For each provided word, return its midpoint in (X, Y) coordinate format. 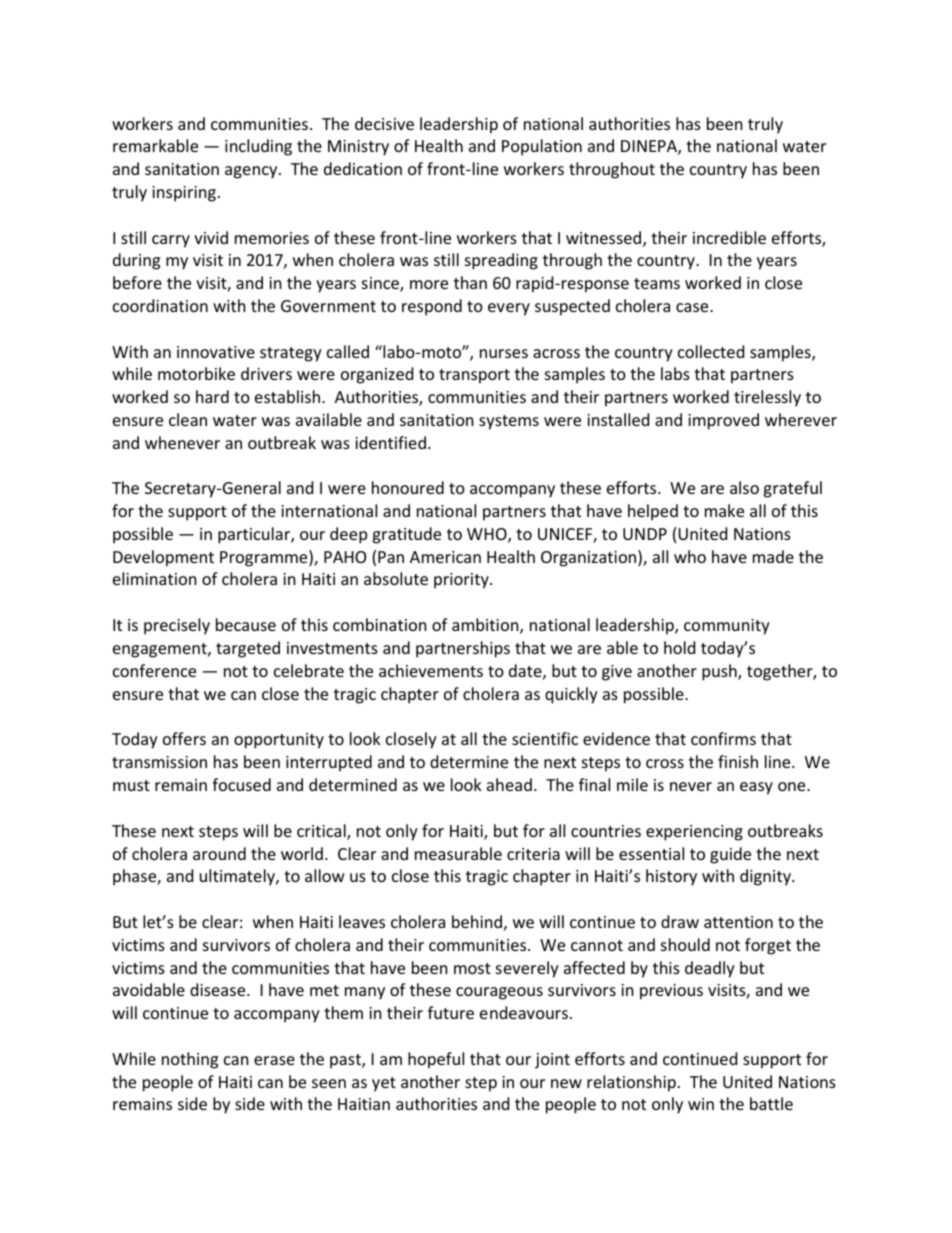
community (727, 627)
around (219, 853)
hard (212, 396)
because (246, 624)
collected (711, 351)
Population (542, 147)
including (258, 147)
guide (730, 855)
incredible (729, 237)
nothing (190, 1060)
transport (474, 376)
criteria (533, 854)
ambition (486, 626)
